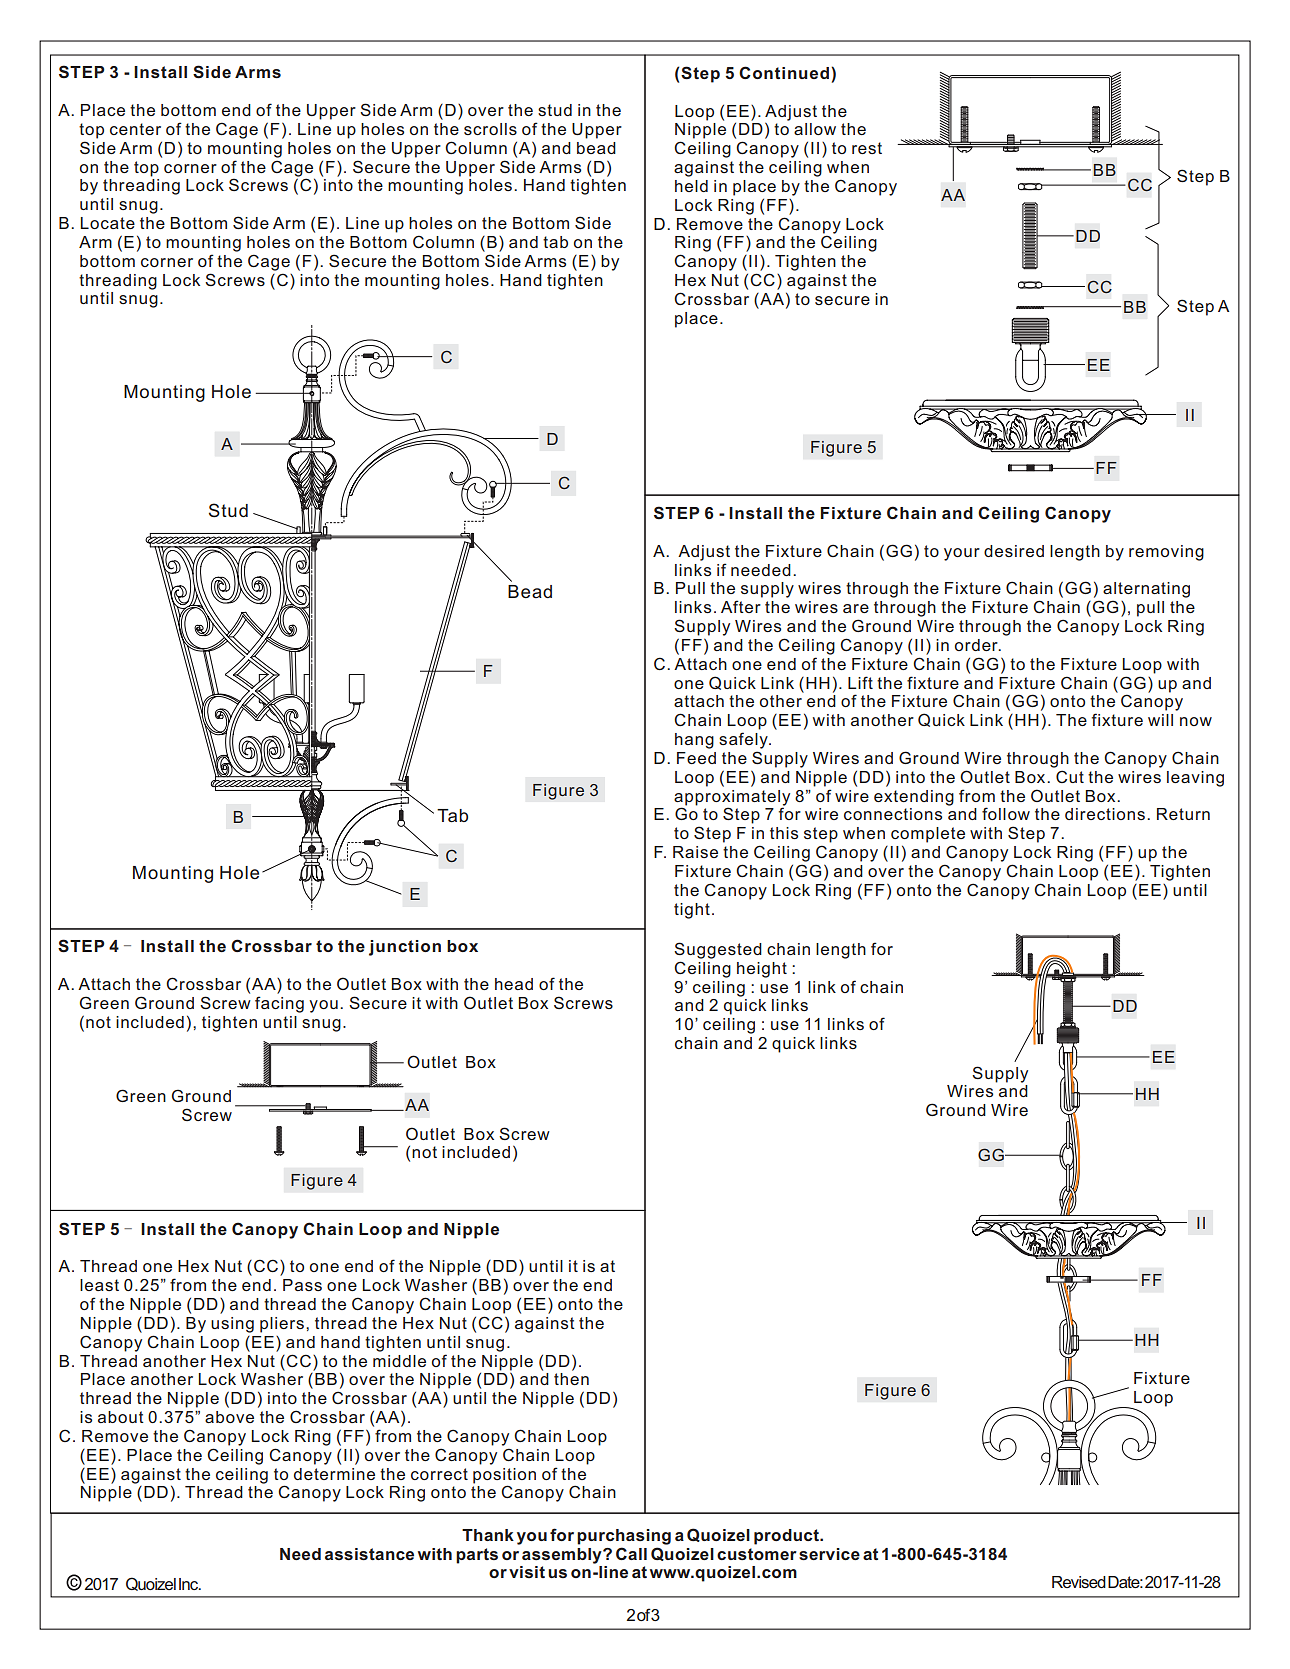 This document has height=1669, width=1290. I want to click on desired, so click(1014, 551).
